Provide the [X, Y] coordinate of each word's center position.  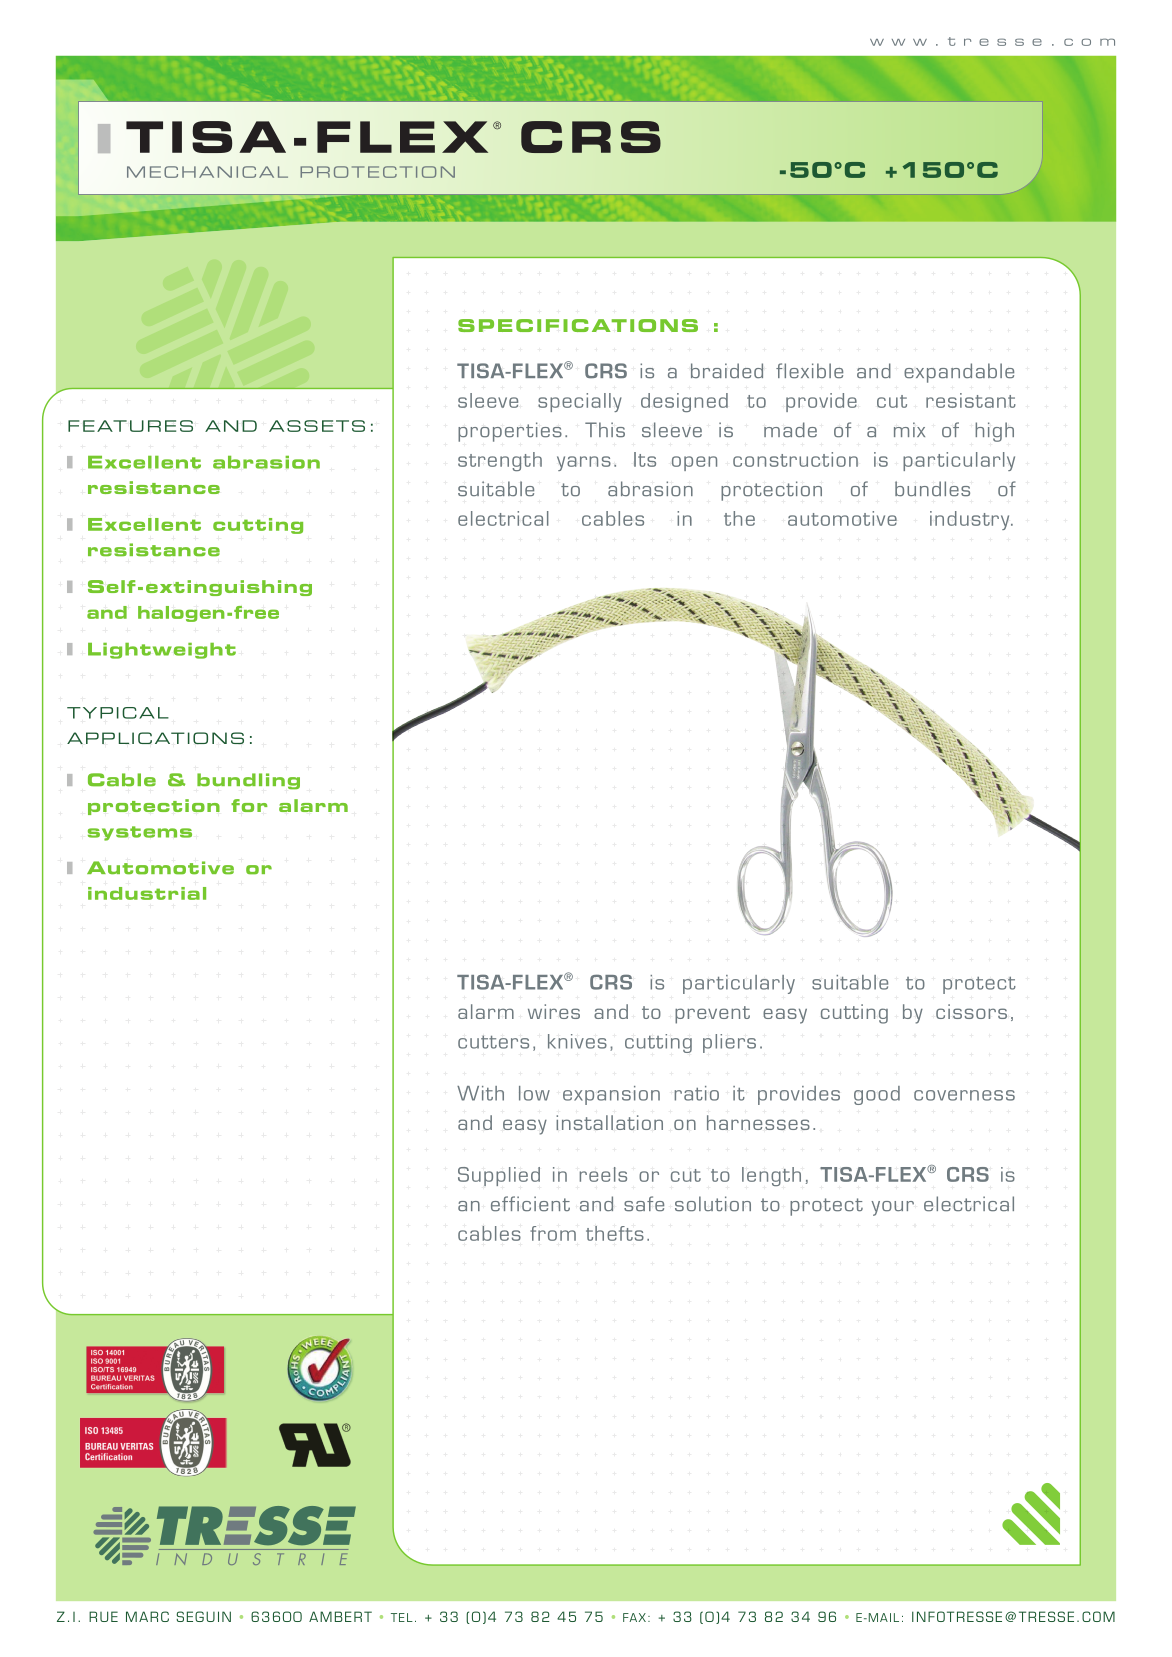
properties [510, 432]
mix [909, 429]
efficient [530, 1204]
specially [580, 402]
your [892, 1208]
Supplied [499, 1176]
